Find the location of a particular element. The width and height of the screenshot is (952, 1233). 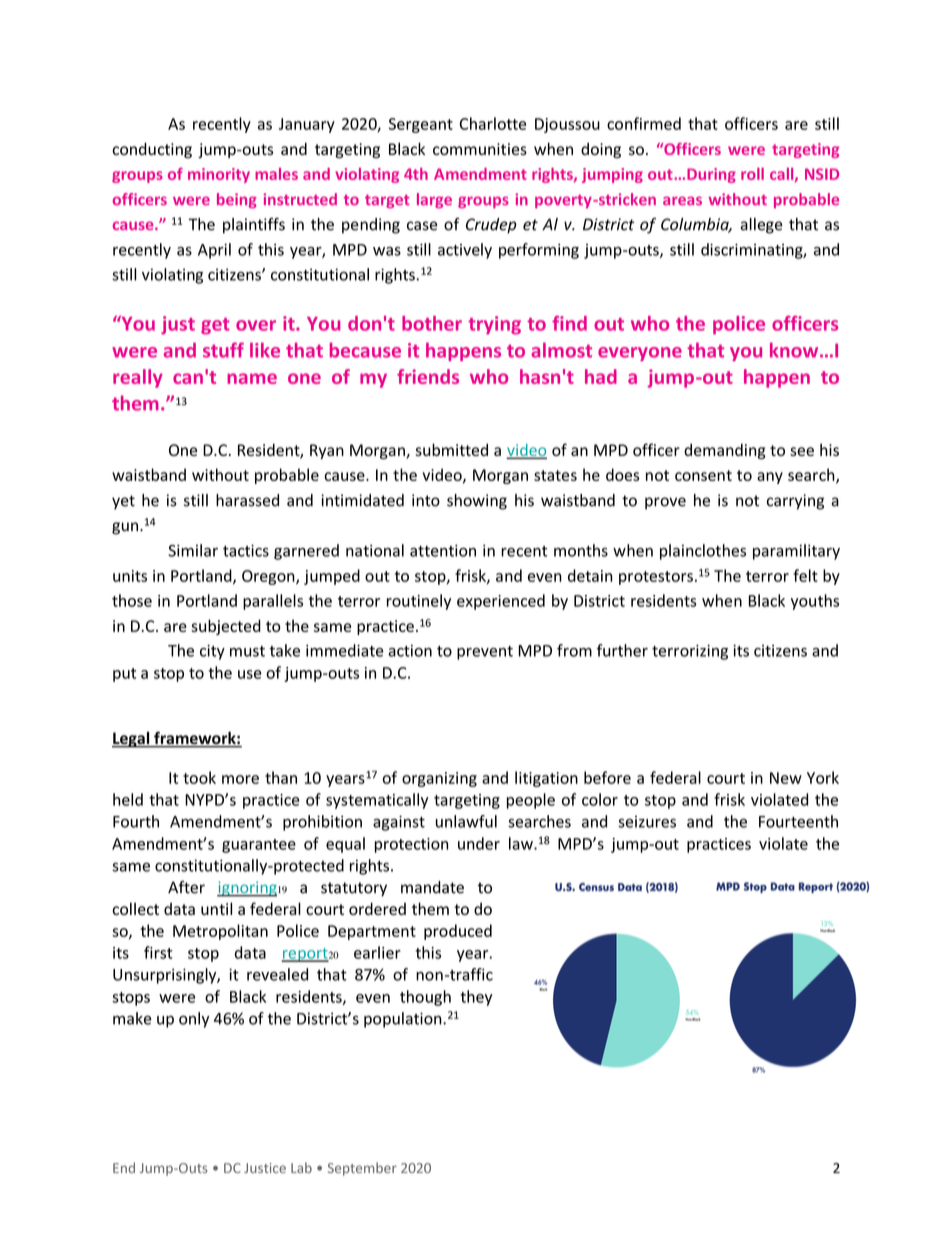

any is located at coordinates (770, 478).
